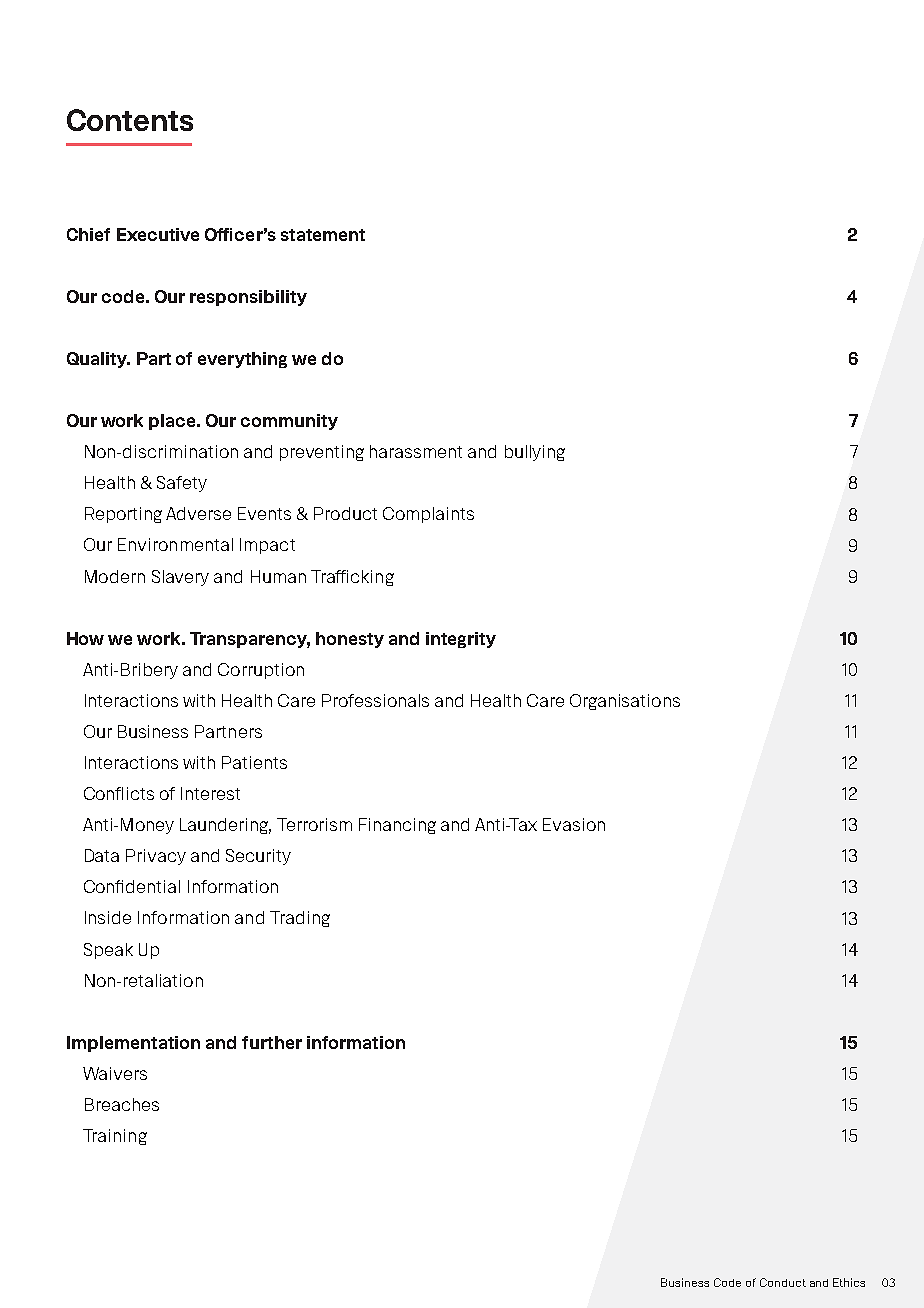 This image has width=924, height=1308. Describe the element at coordinates (535, 453) in the image. I see `bullying` at that location.
